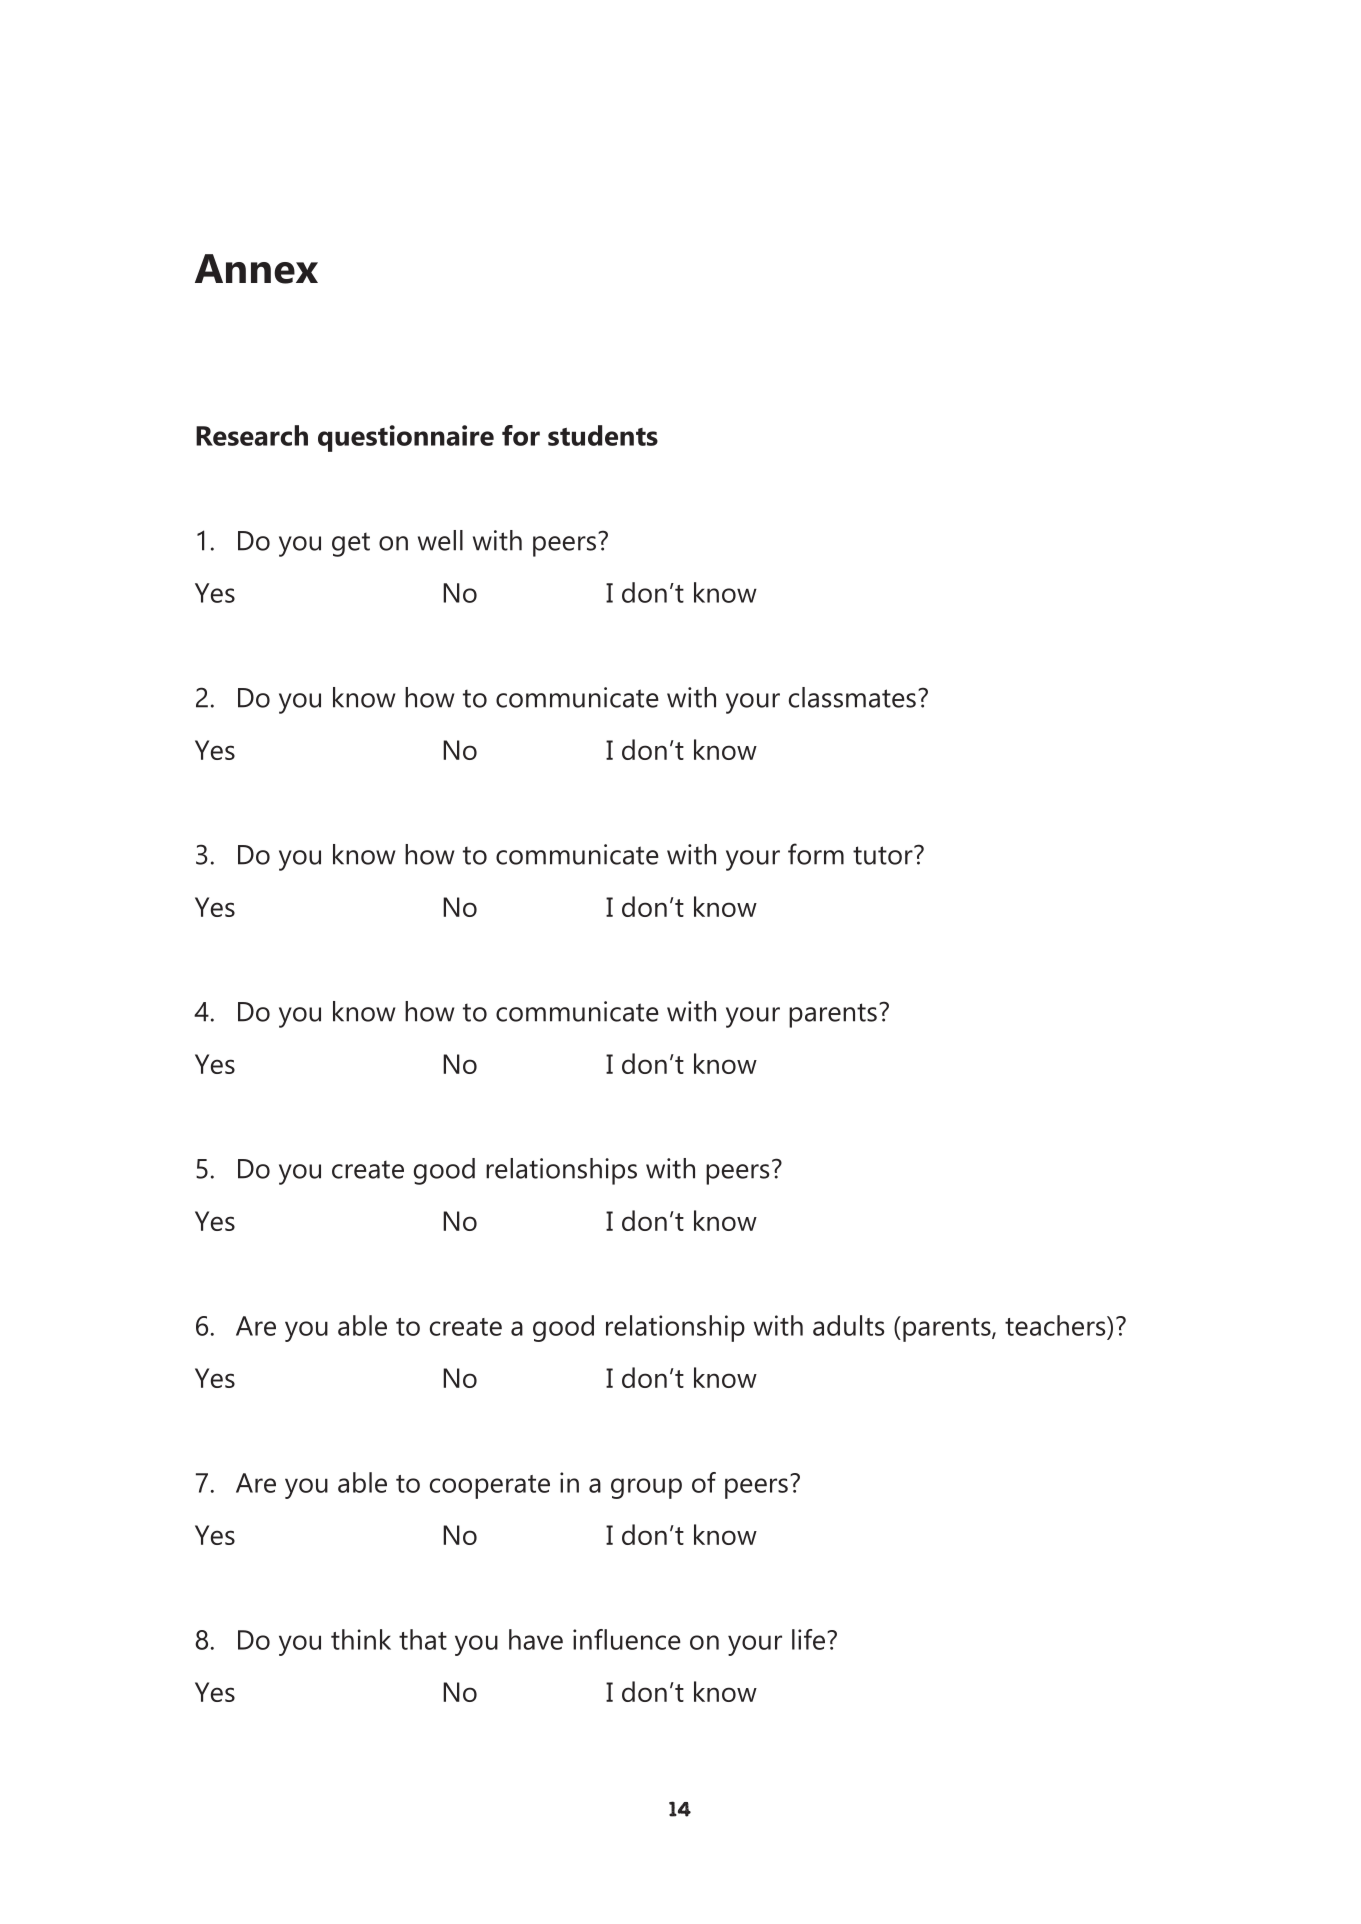 This screenshot has width=1361, height=1924. What do you see at coordinates (406, 438) in the screenshot?
I see `questionnaire` at bounding box center [406, 438].
